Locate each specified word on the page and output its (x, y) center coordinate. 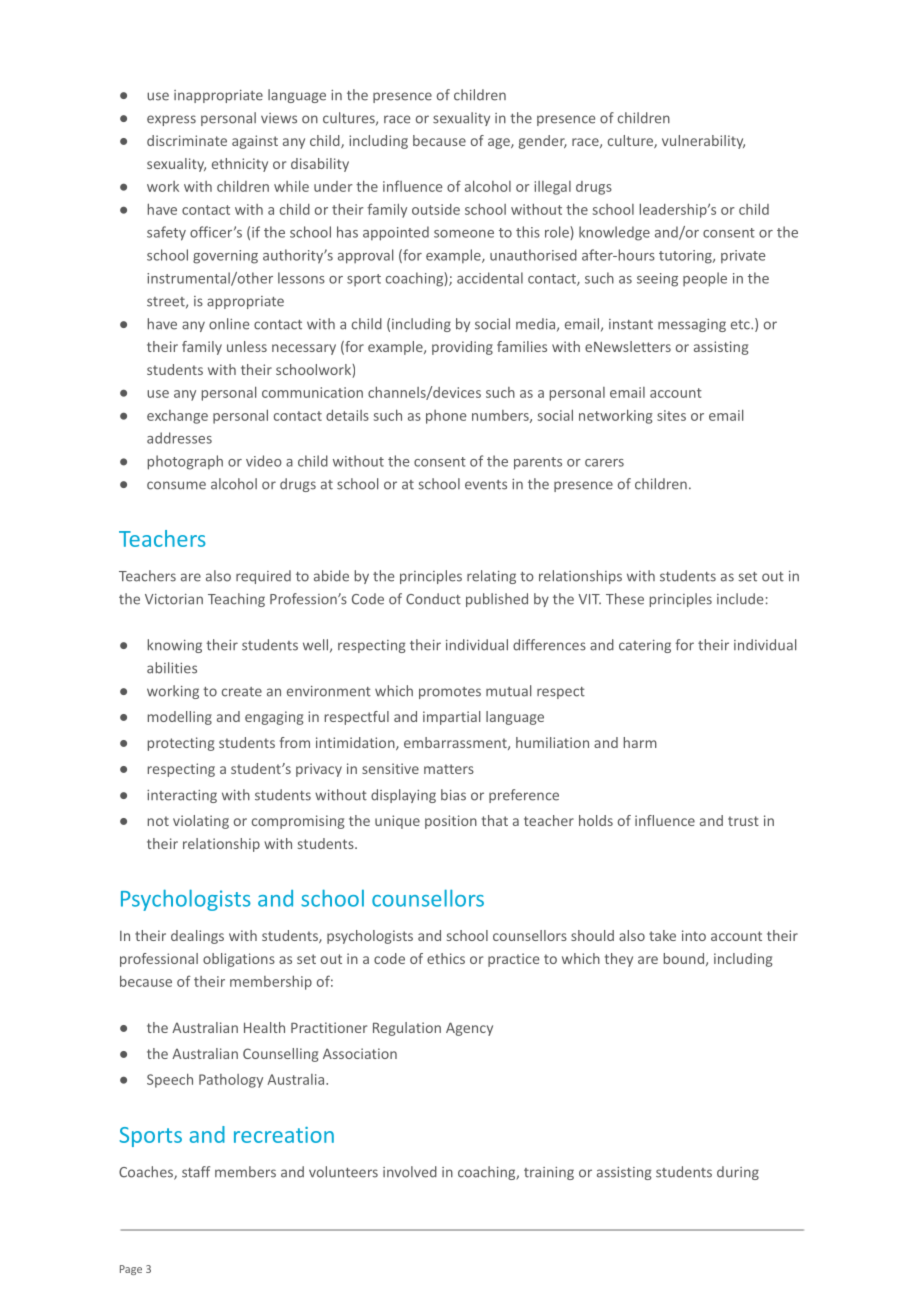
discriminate (187, 140)
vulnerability (703, 142)
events (486, 485)
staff (196, 1172)
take (662, 935)
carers (604, 463)
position (451, 822)
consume (176, 485)
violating (201, 822)
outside (436, 209)
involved (410, 1172)
